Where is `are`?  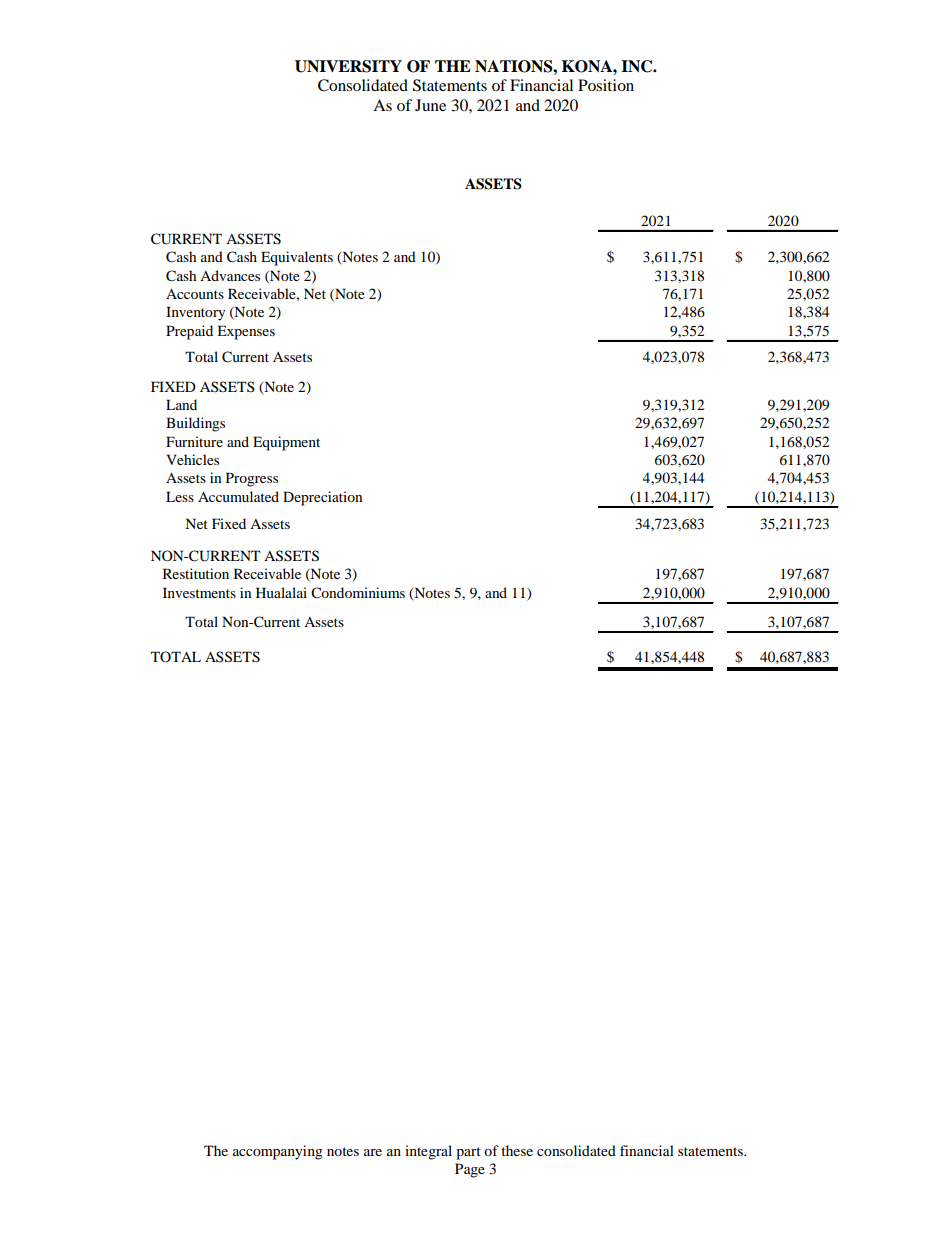 are is located at coordinates (373, 1152).
